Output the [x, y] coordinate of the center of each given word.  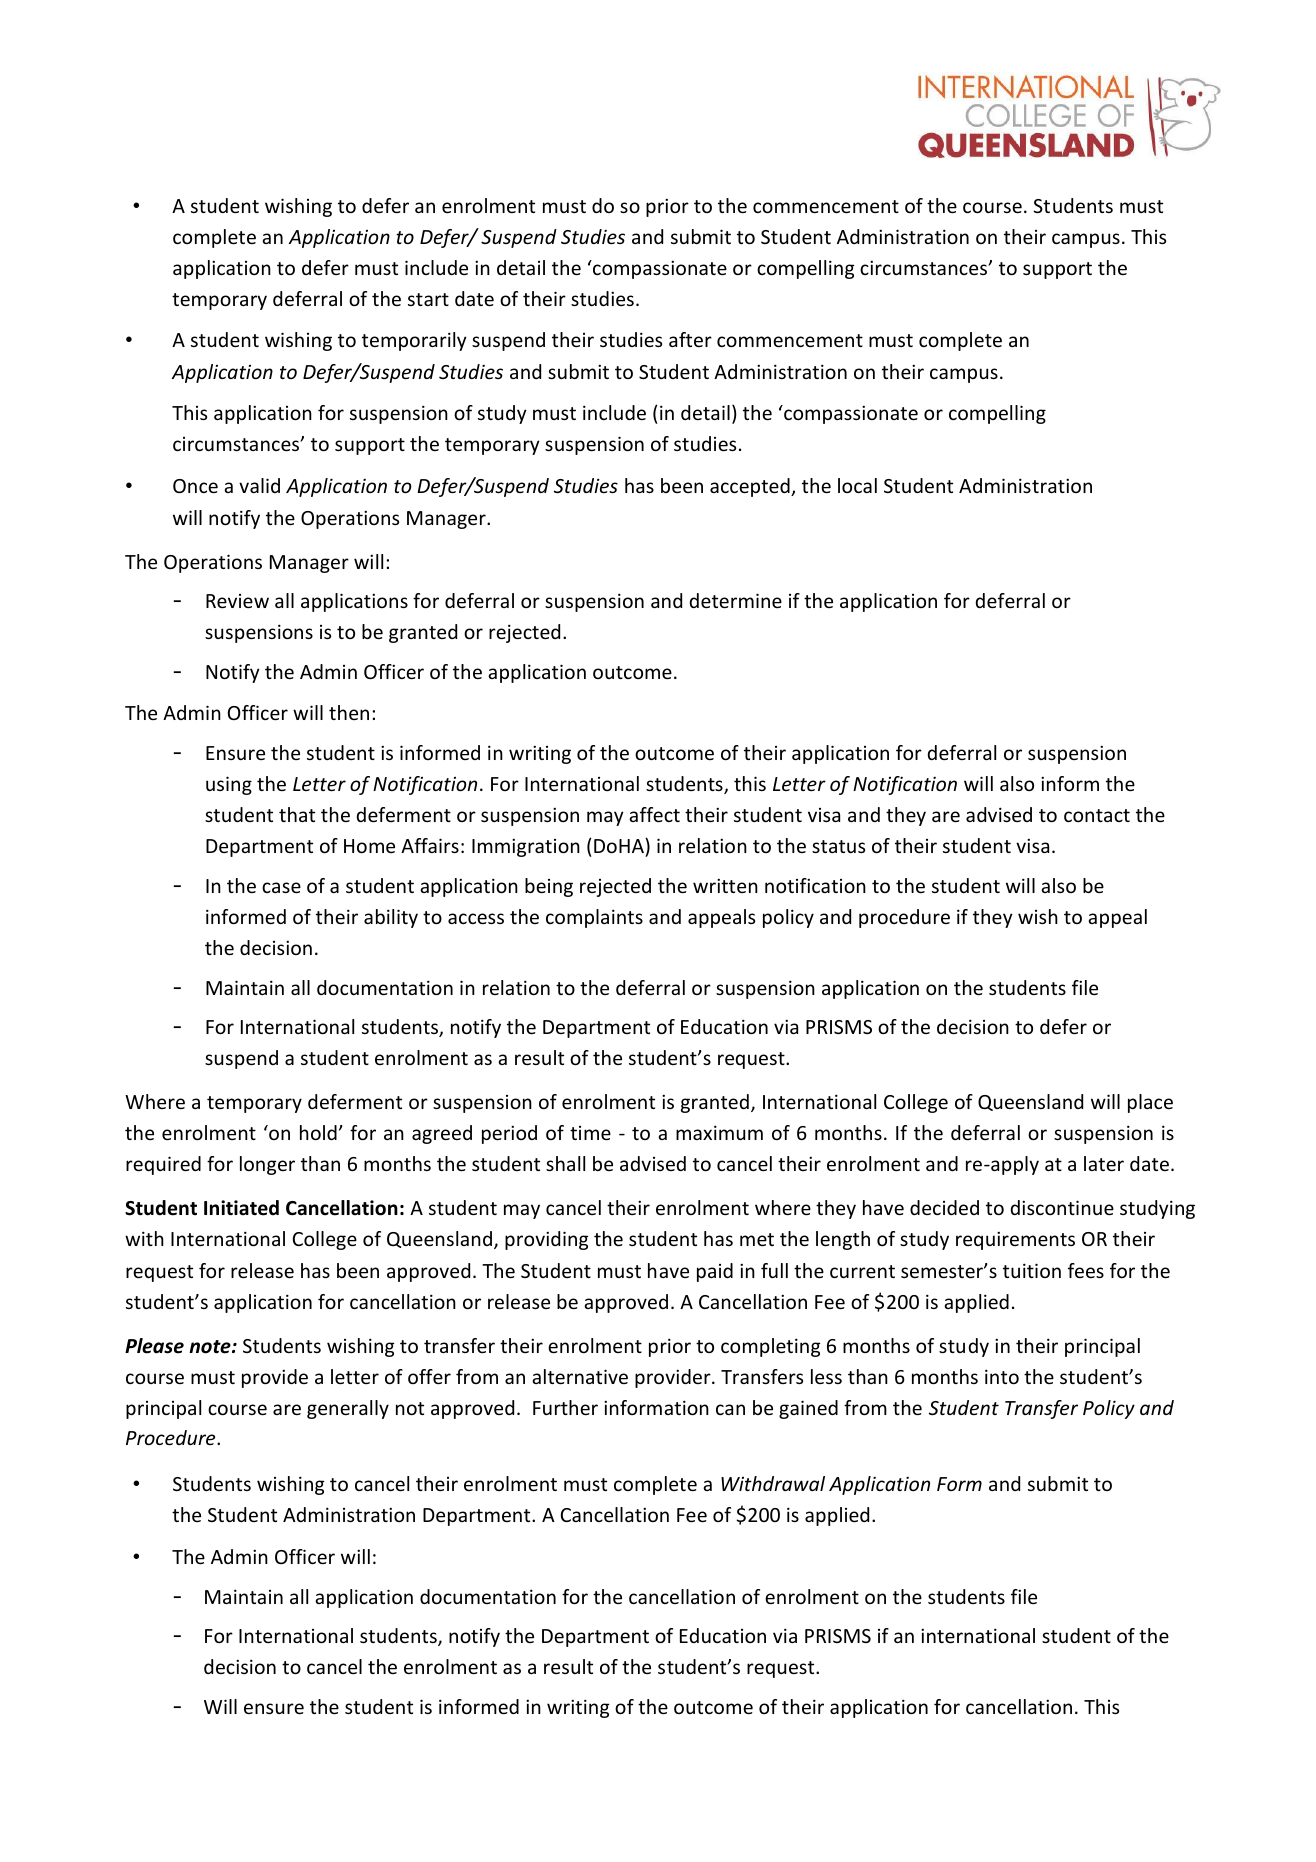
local [857, 485]
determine [735, 600]
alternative [580, 1376]
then [349, 712]
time [590, 1133]
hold [318, 1132]
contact [1097, 815]
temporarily [414, 341]
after [690, 339]
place [1150, 1103]
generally [348, 1409]
